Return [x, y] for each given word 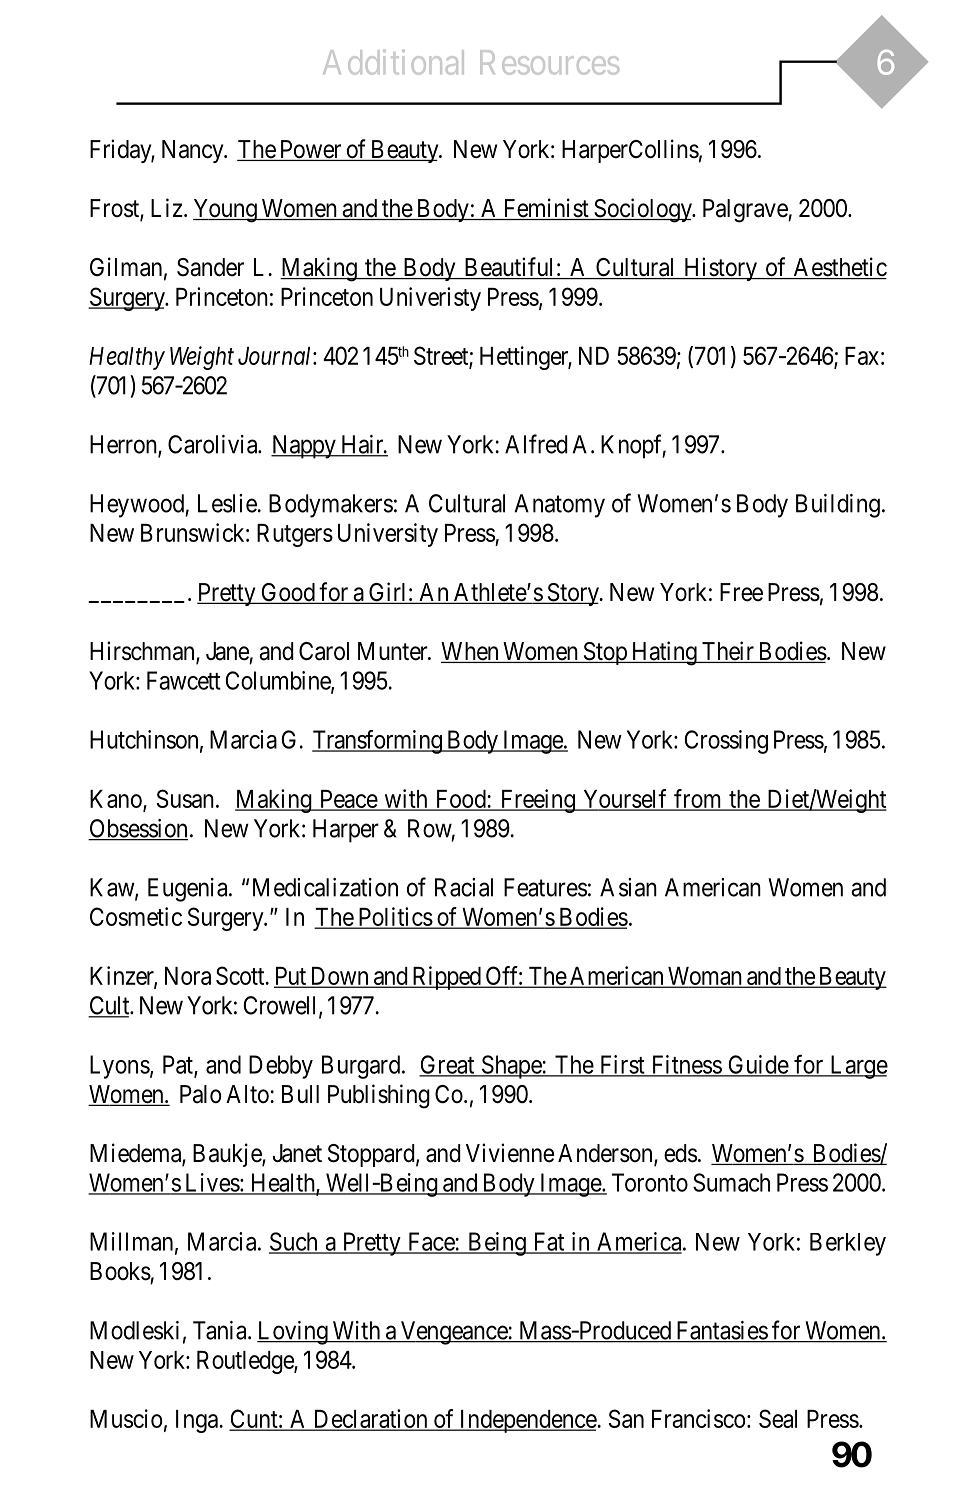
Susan [185, 798]
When [471, 652]
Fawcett [184, 680]
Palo [201, 1094]
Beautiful [509, 268]
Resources [549, 62]
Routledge [246, 1362]
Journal [276, 356]
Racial [464, 887]
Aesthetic [839, 268]
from [698, 799]
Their [727, 652]
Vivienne [510, 1153]
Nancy [194, 151]
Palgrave [746, 211]
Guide [758, 1065]
